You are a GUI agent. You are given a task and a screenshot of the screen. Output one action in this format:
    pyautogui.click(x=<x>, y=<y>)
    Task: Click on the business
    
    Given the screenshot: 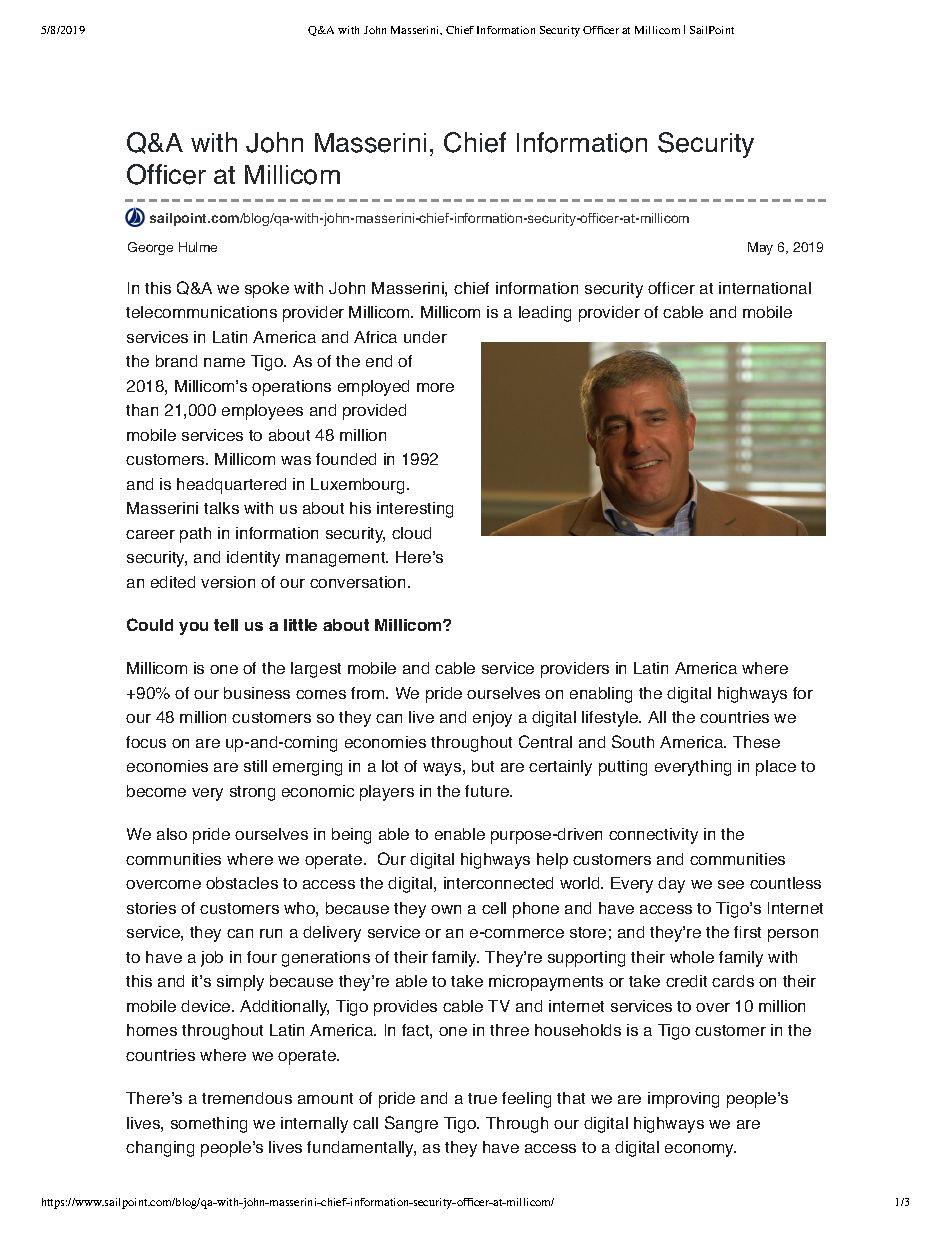 What is the action you would take?
    pyautogui.click(x=257, y=693)
